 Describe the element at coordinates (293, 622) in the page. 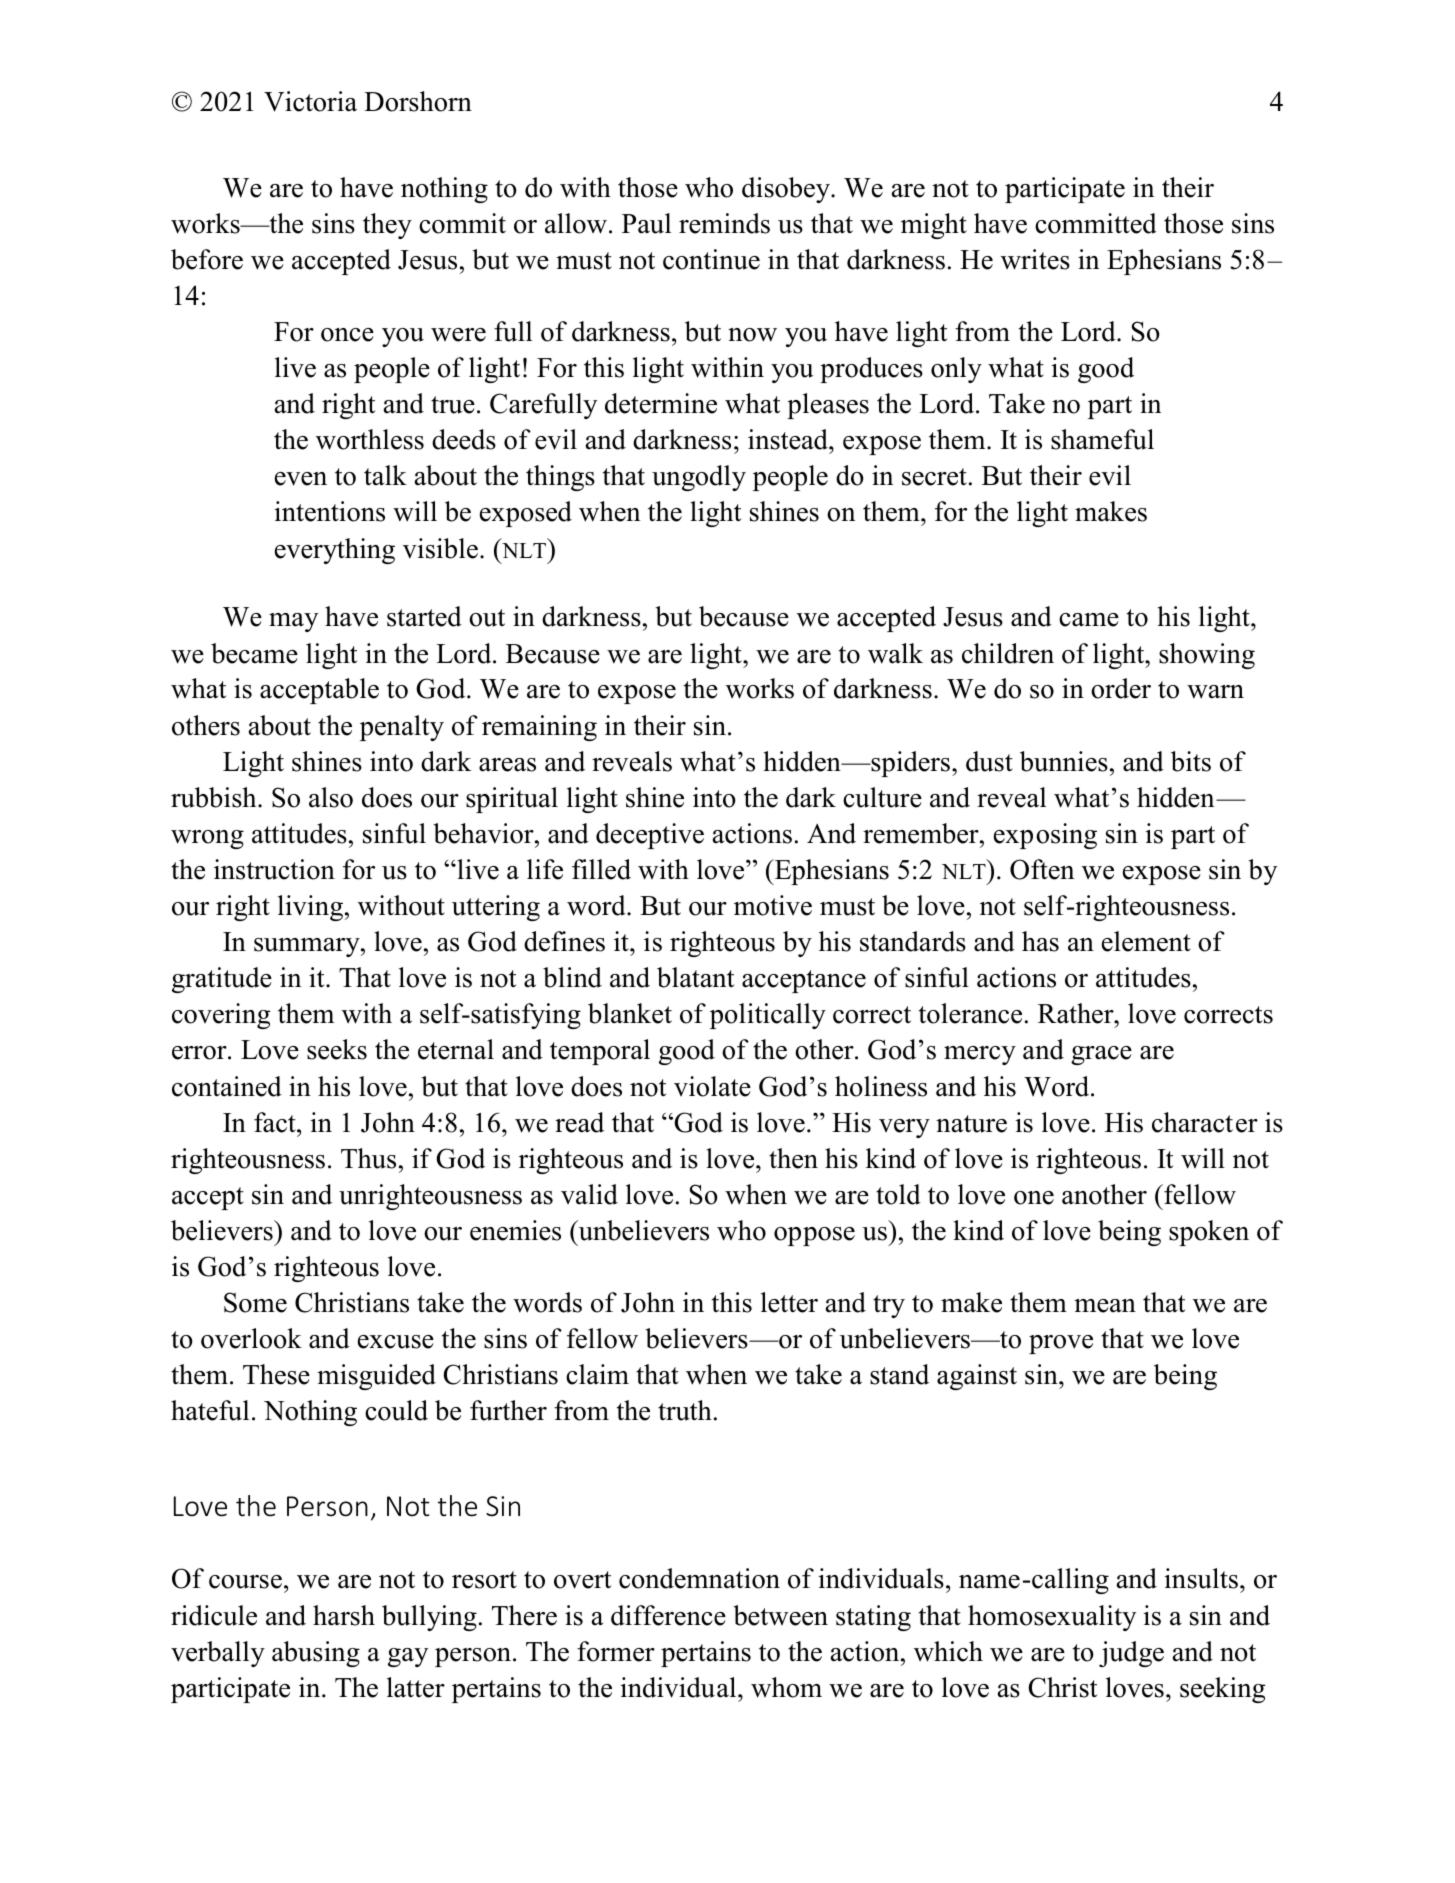

I see `may` at that location.
